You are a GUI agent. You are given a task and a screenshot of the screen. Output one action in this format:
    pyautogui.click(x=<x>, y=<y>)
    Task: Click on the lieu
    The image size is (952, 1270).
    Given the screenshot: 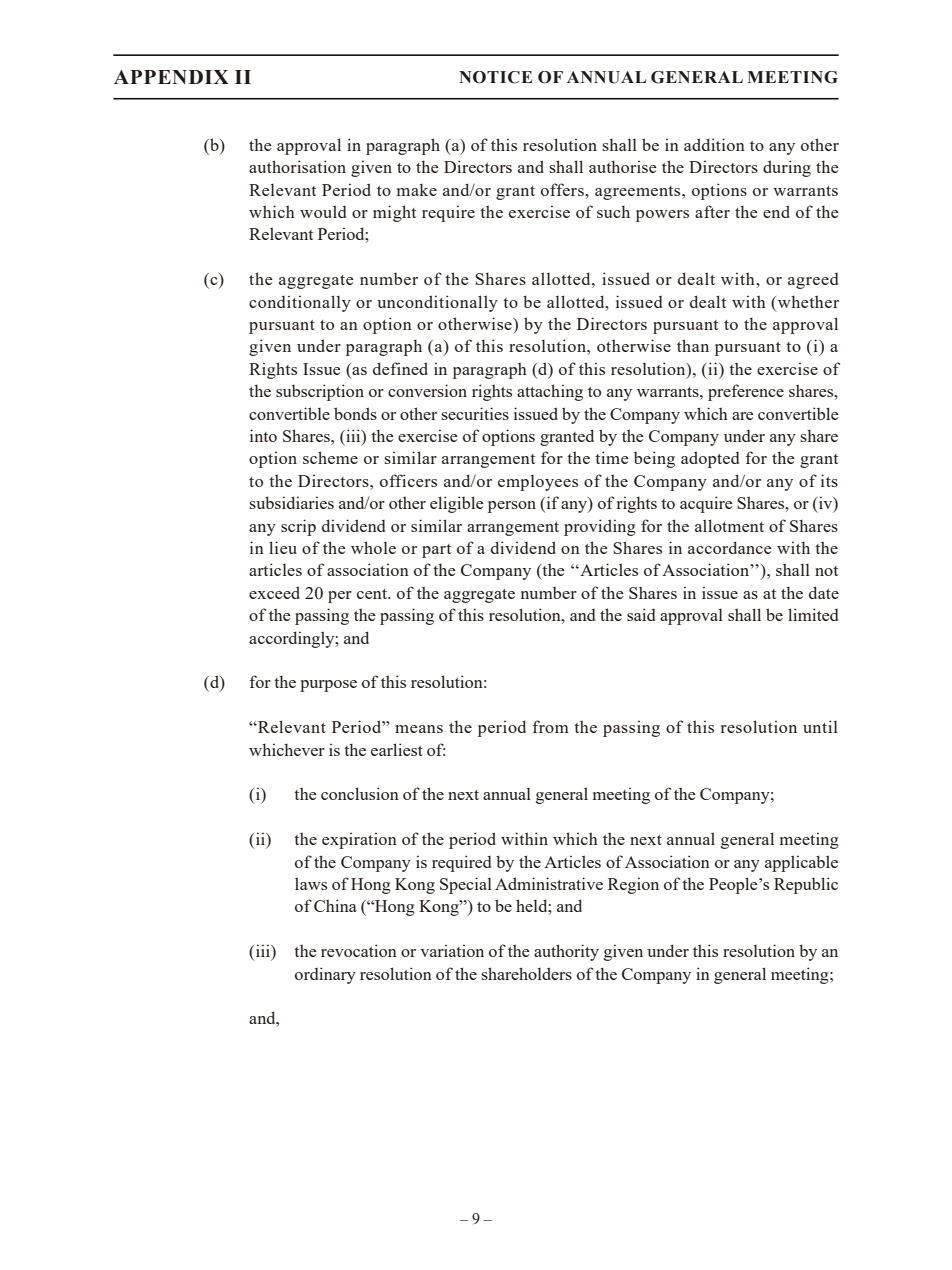 What is the action you would take?
    pyautogui.click(x=283, y=547)
